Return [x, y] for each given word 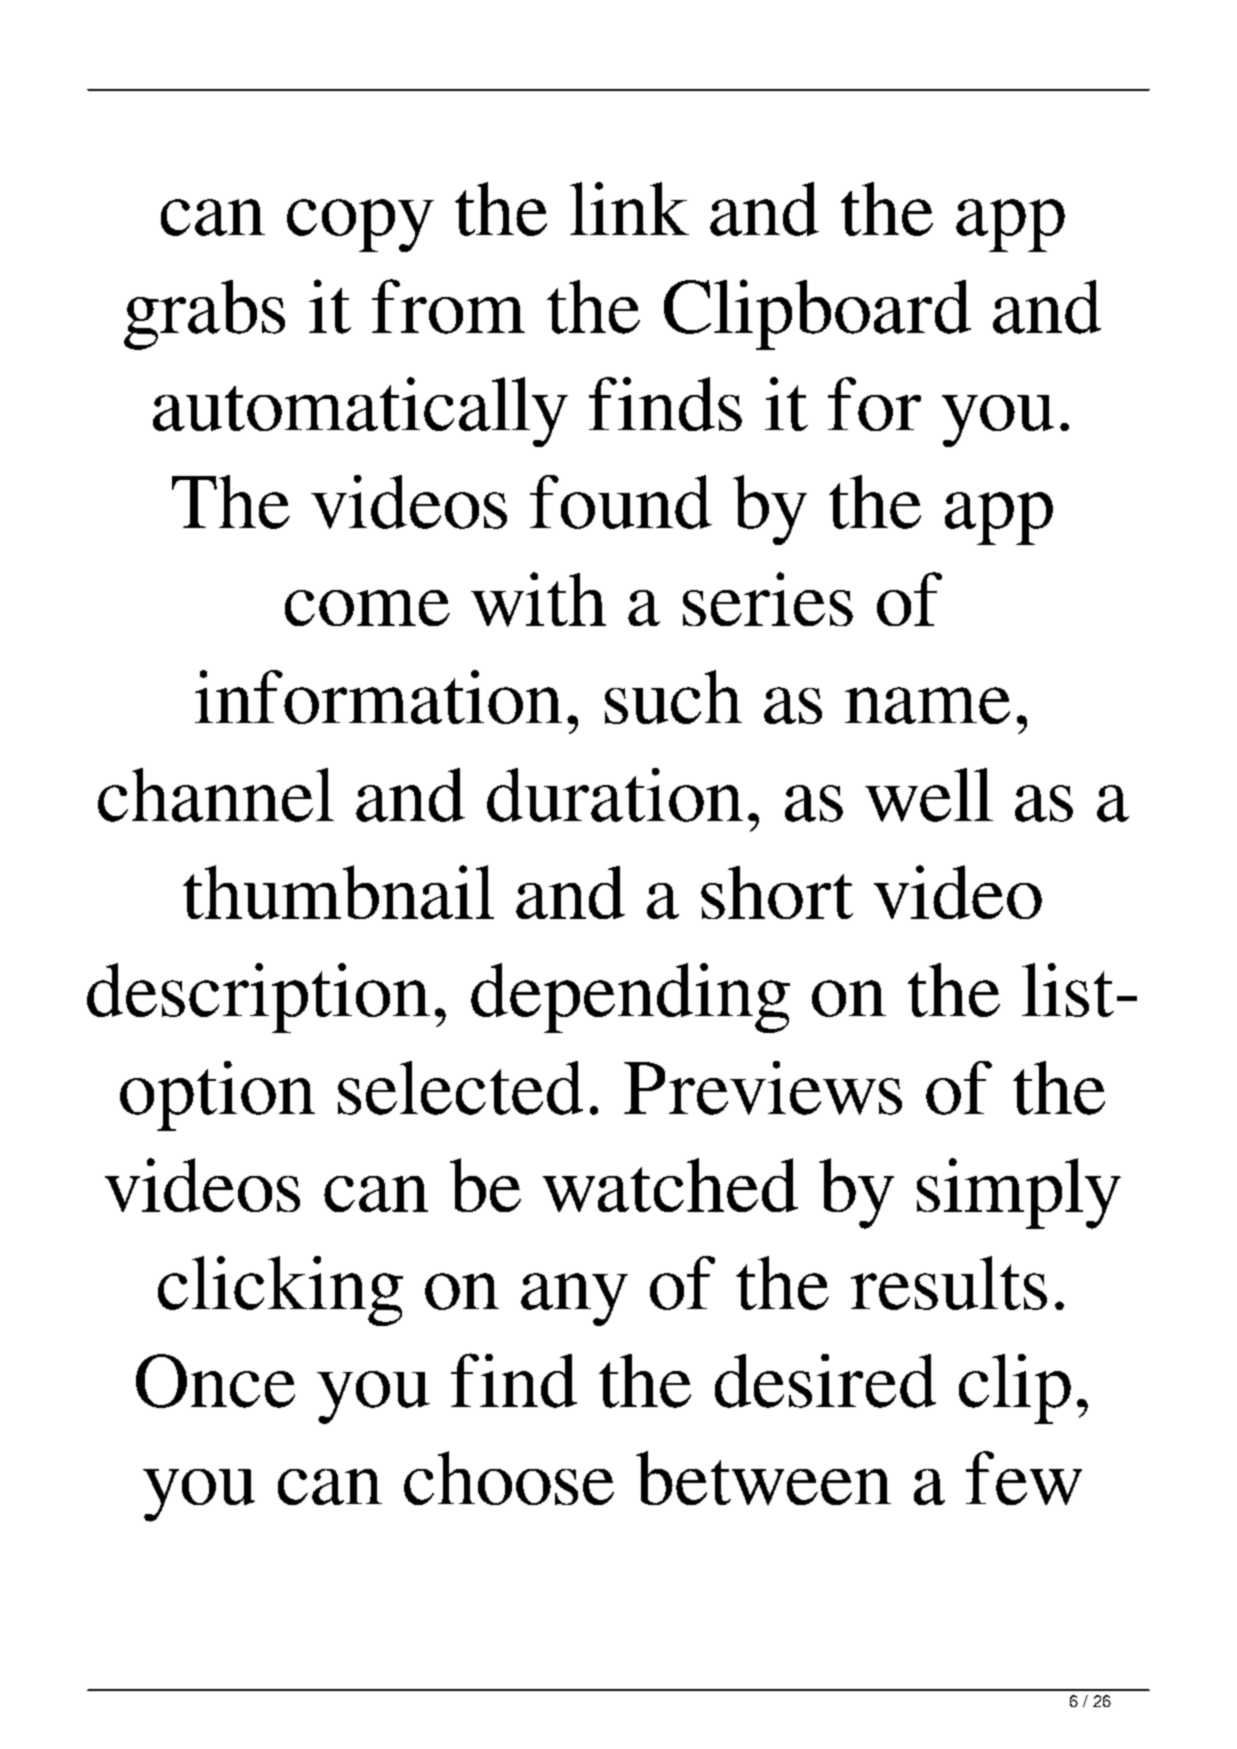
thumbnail [338, 892]
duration [615, 795]
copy [360, 225]
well [929, 795]
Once [215, 1381]
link [629, 208]
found [621, 502]
